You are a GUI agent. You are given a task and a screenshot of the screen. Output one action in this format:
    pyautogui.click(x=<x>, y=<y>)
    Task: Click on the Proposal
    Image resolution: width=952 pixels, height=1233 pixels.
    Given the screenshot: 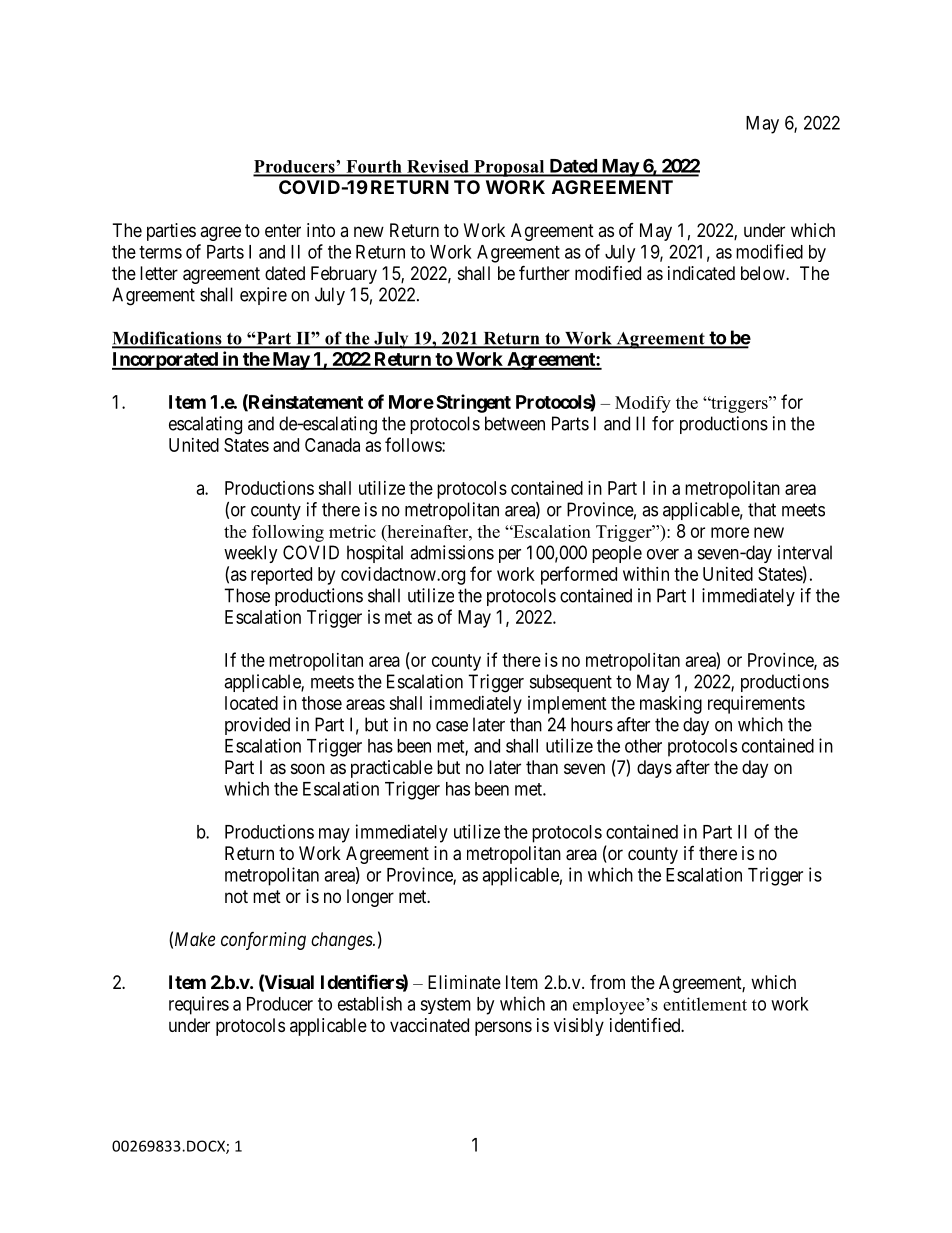 What is the action you would take?
    pyautogui.click(x=509, y=168)
